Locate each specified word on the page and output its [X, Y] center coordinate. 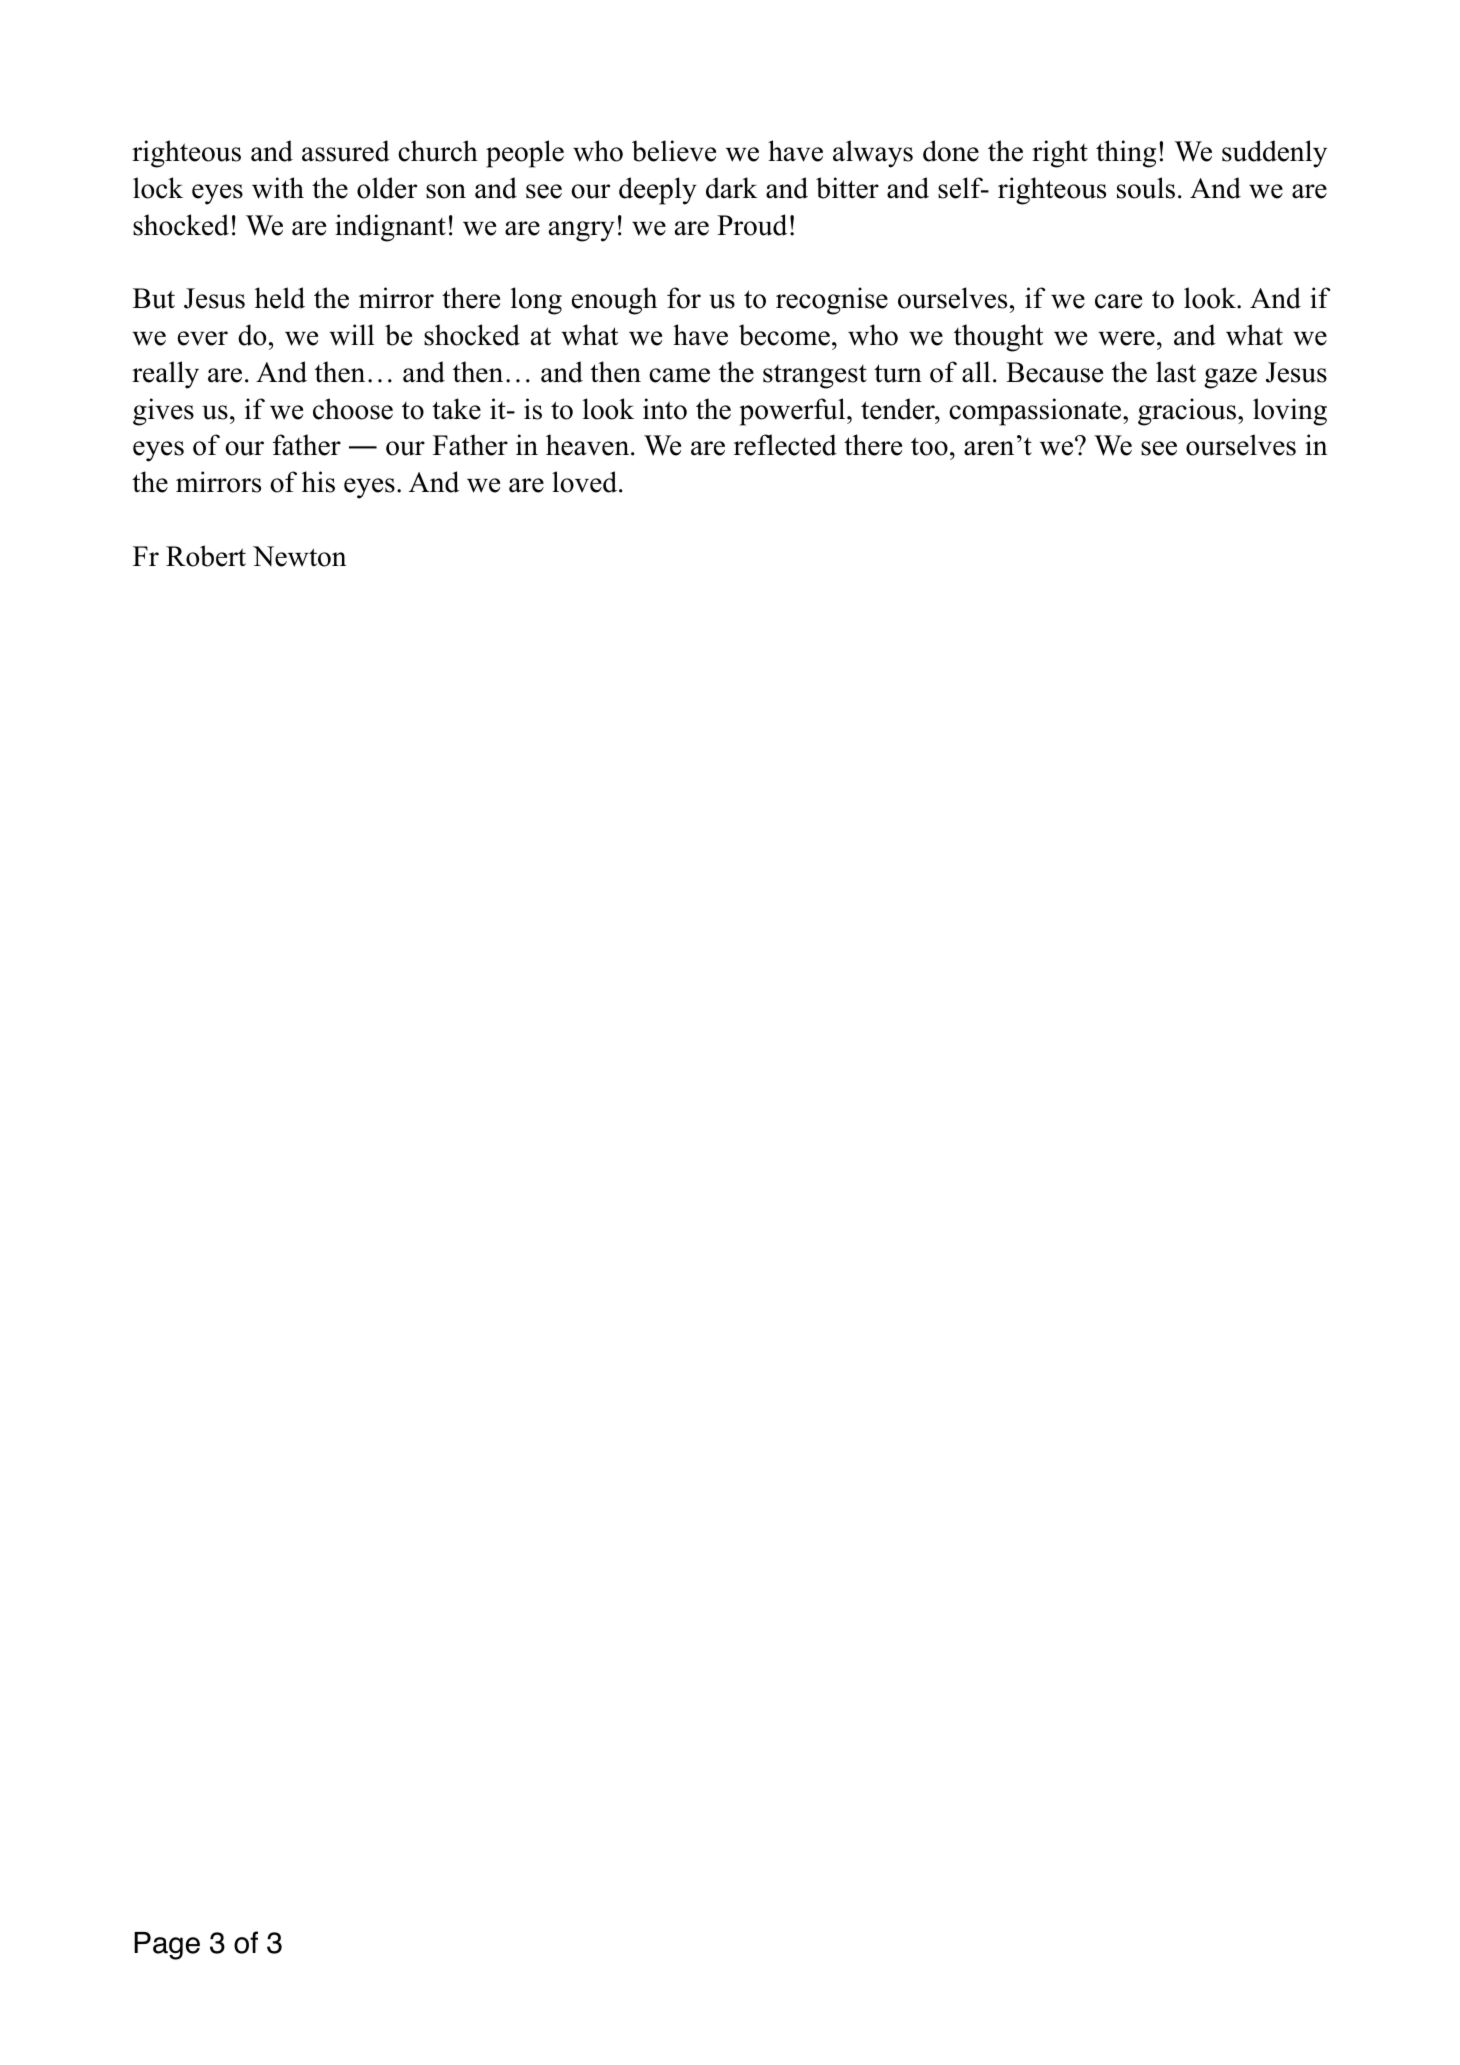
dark [732, 188]
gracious [1187, 412]
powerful [793, 412]
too [929, 446]
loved [586, 482]
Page [167, 1946]
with [278, 188]
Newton [299, 556]
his [318, 482]
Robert [206, 556]
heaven [589, 445]
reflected [785, 445]
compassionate [1036, 412]
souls [1146, 188]
